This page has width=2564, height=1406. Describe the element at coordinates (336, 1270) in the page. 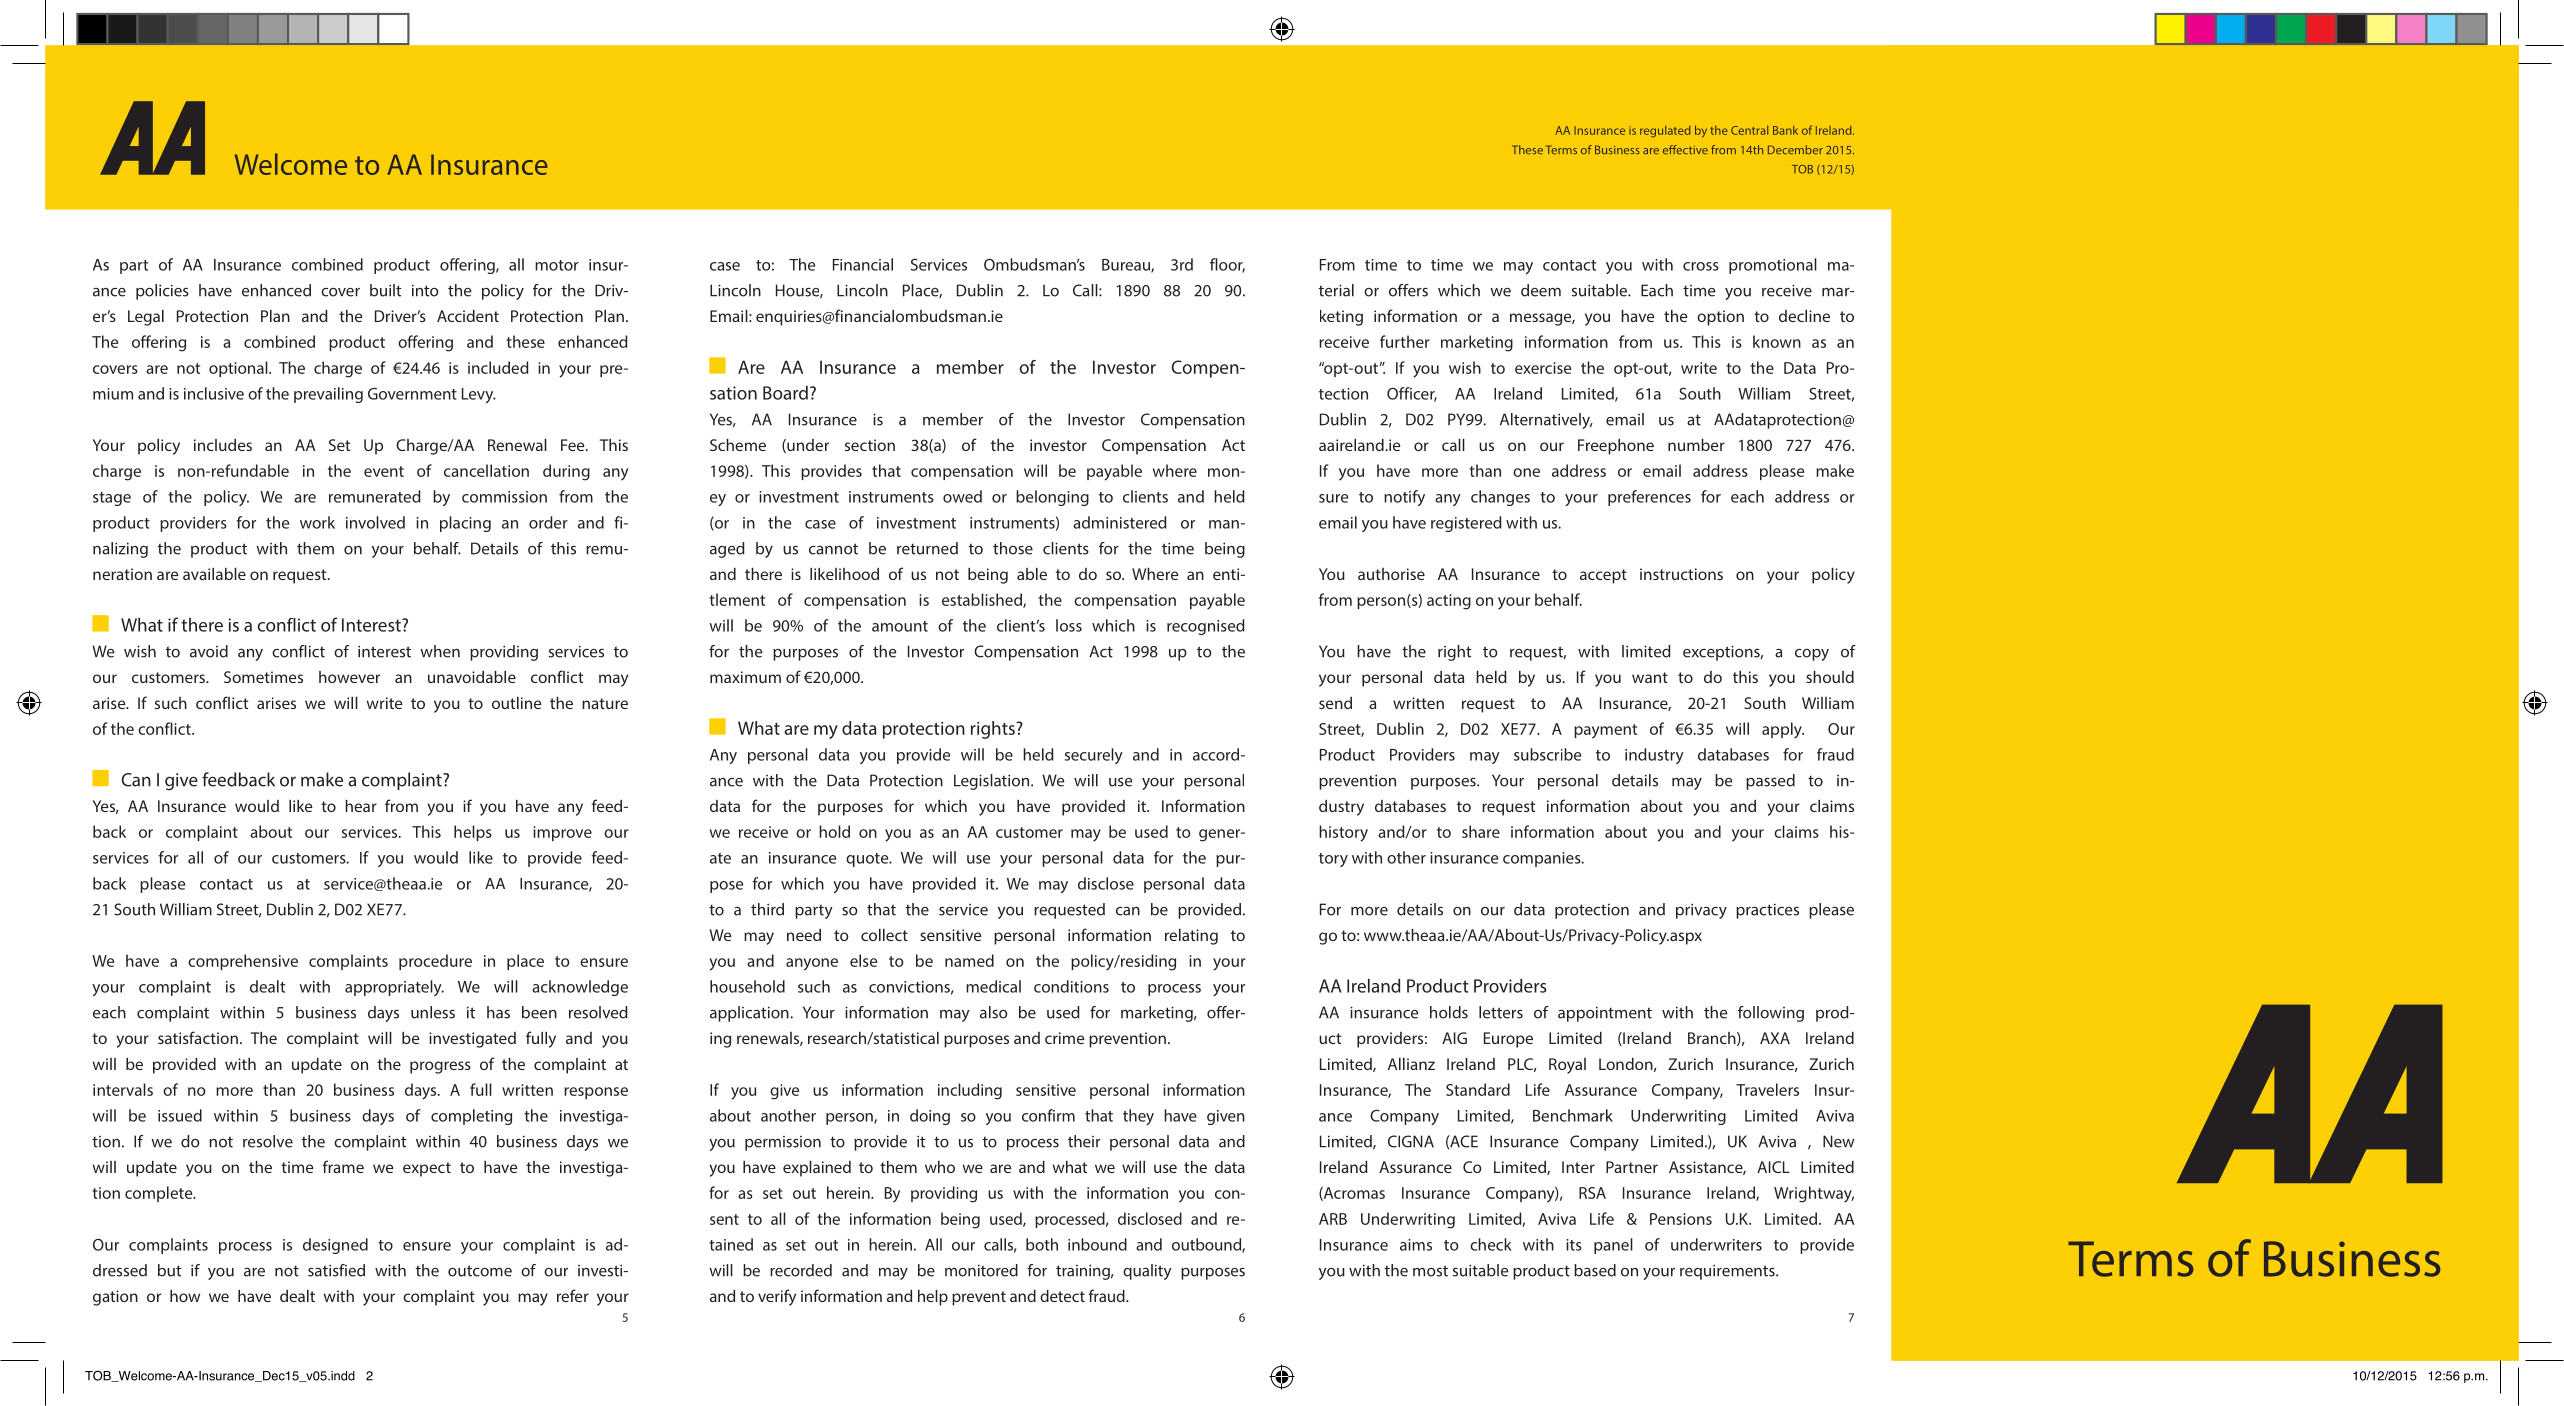

I see `satisfied` at that location.
